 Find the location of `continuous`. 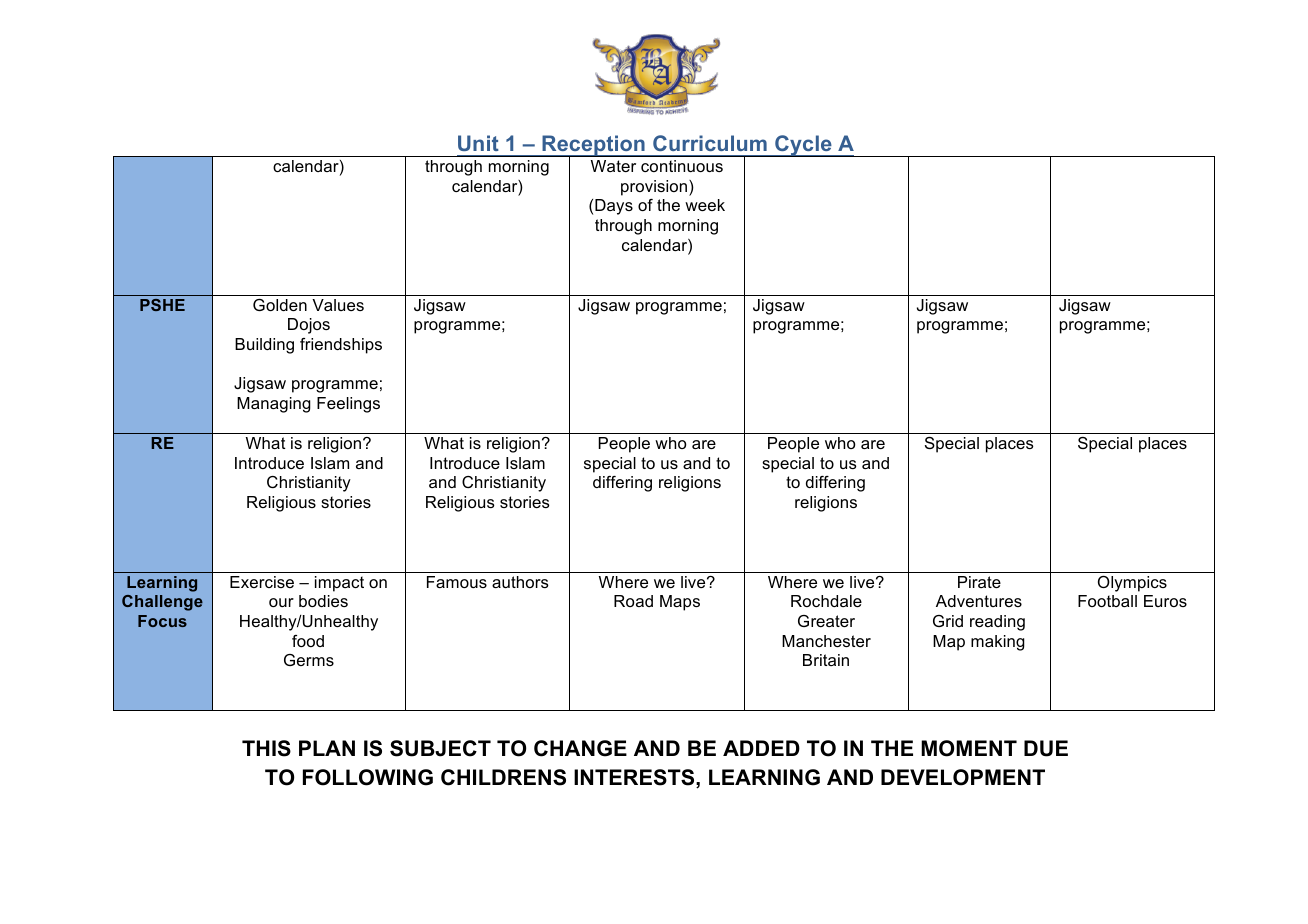

continuous is located at coordinates (682, 166).
